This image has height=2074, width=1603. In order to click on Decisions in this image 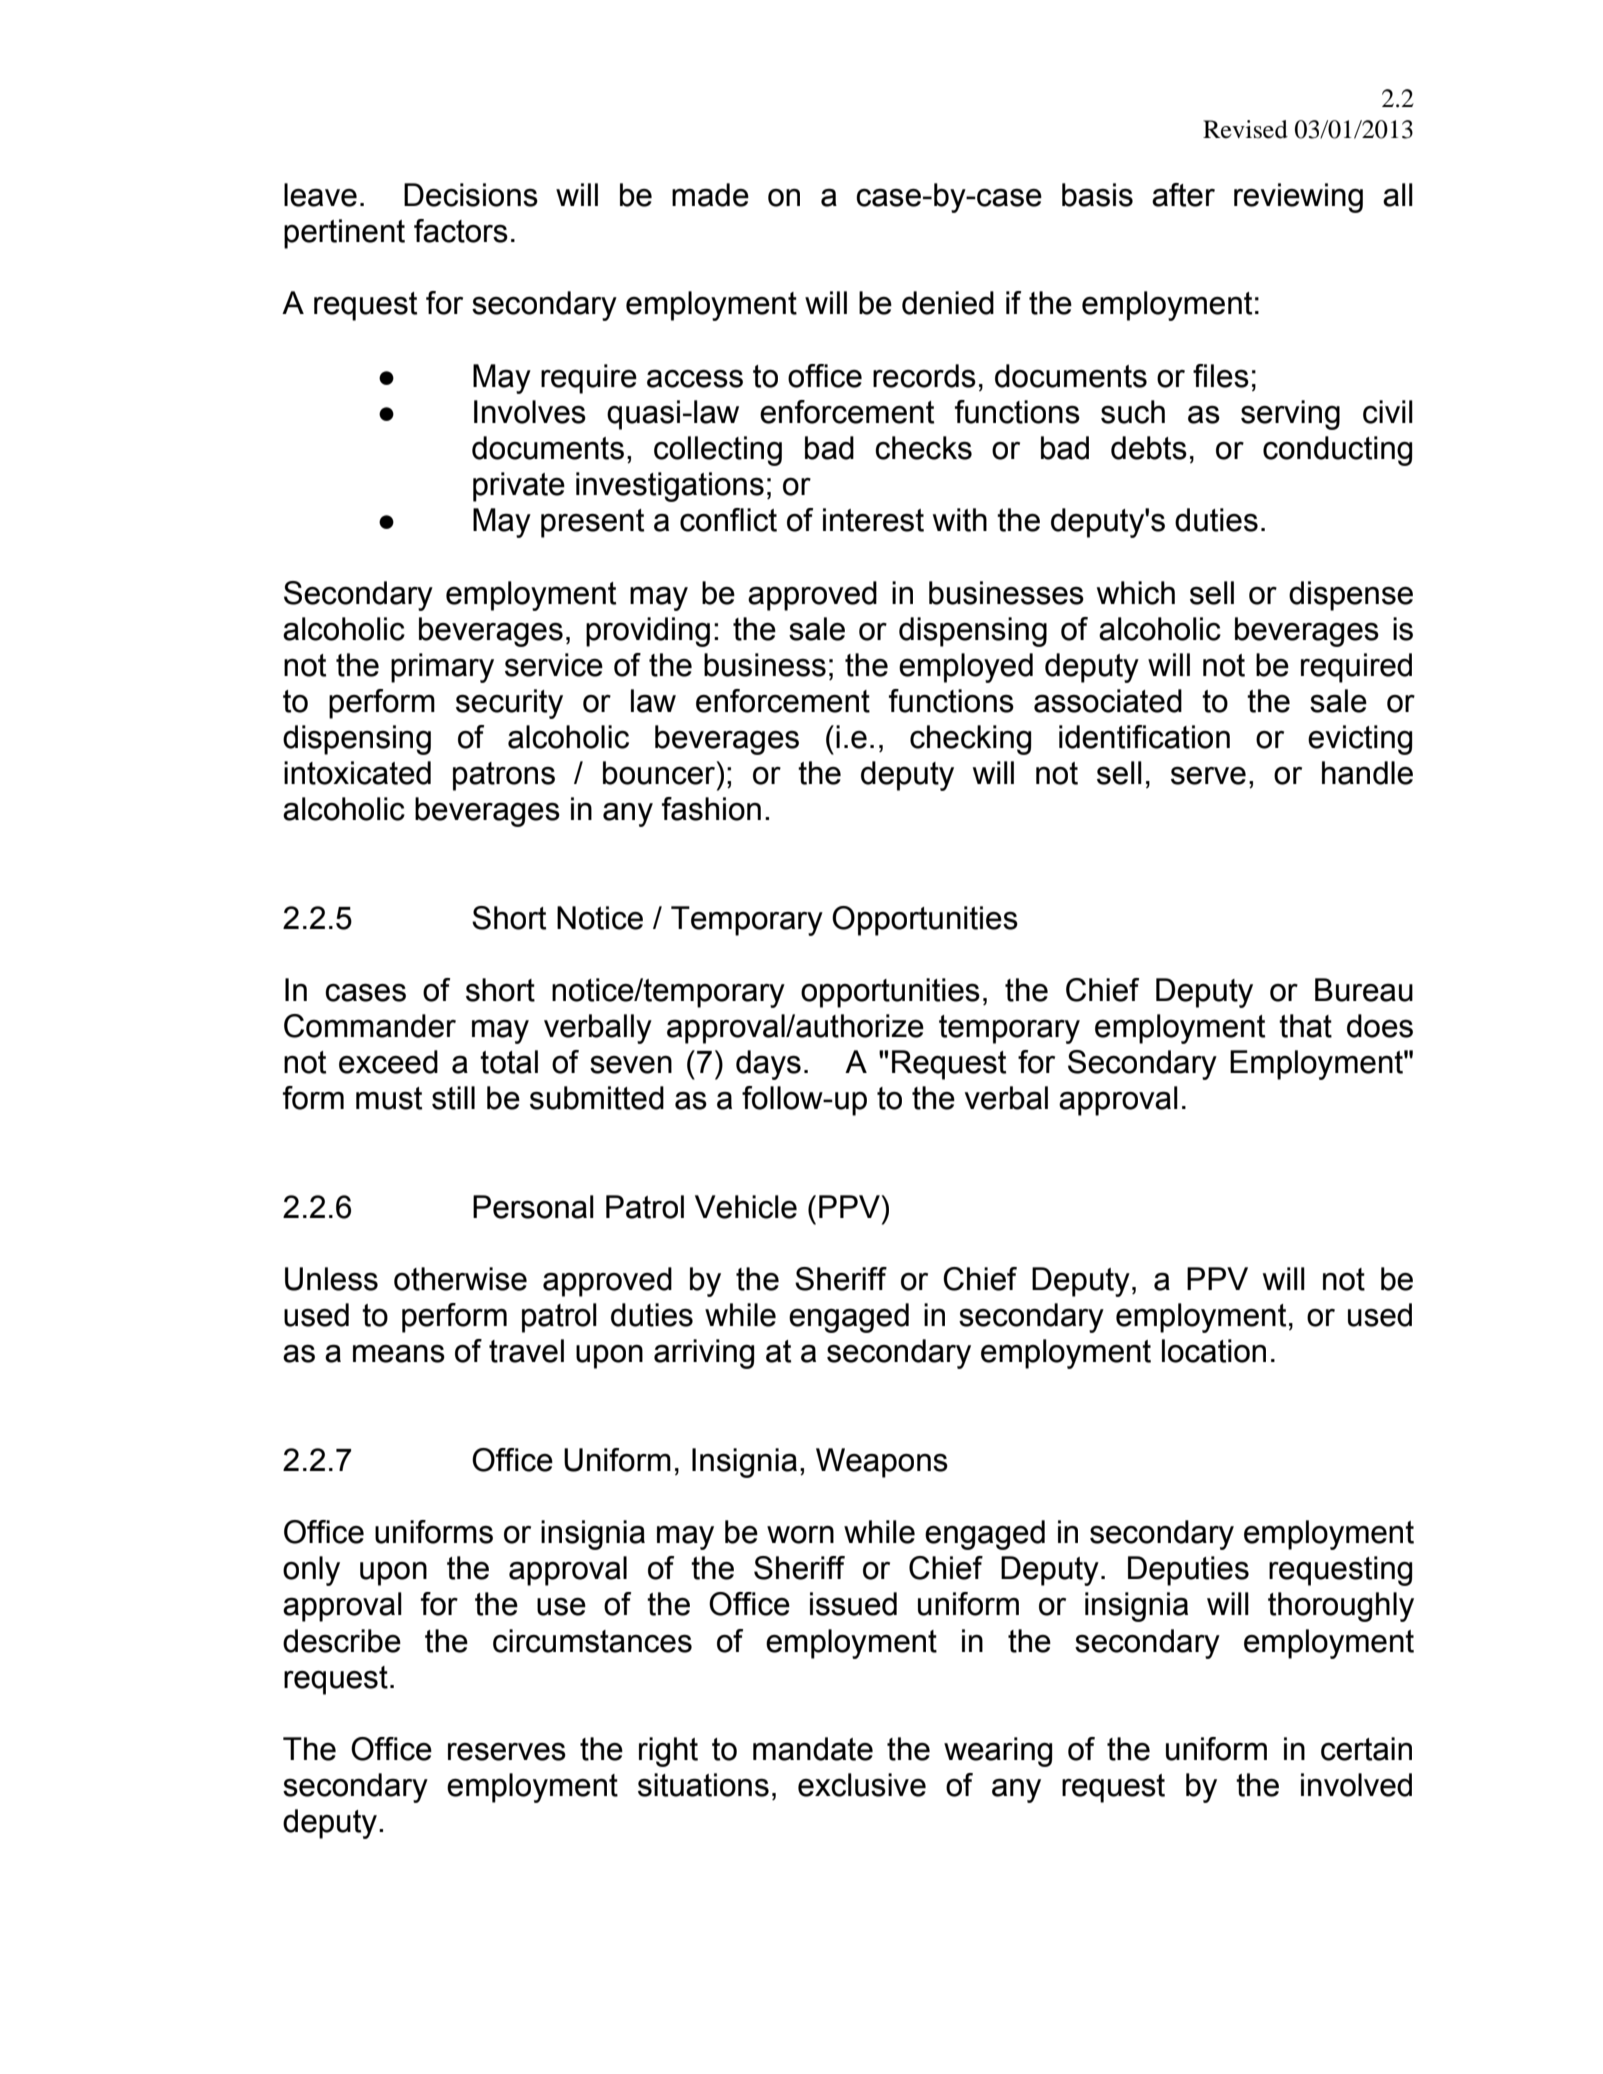, I will do `click(471, 195)`.
